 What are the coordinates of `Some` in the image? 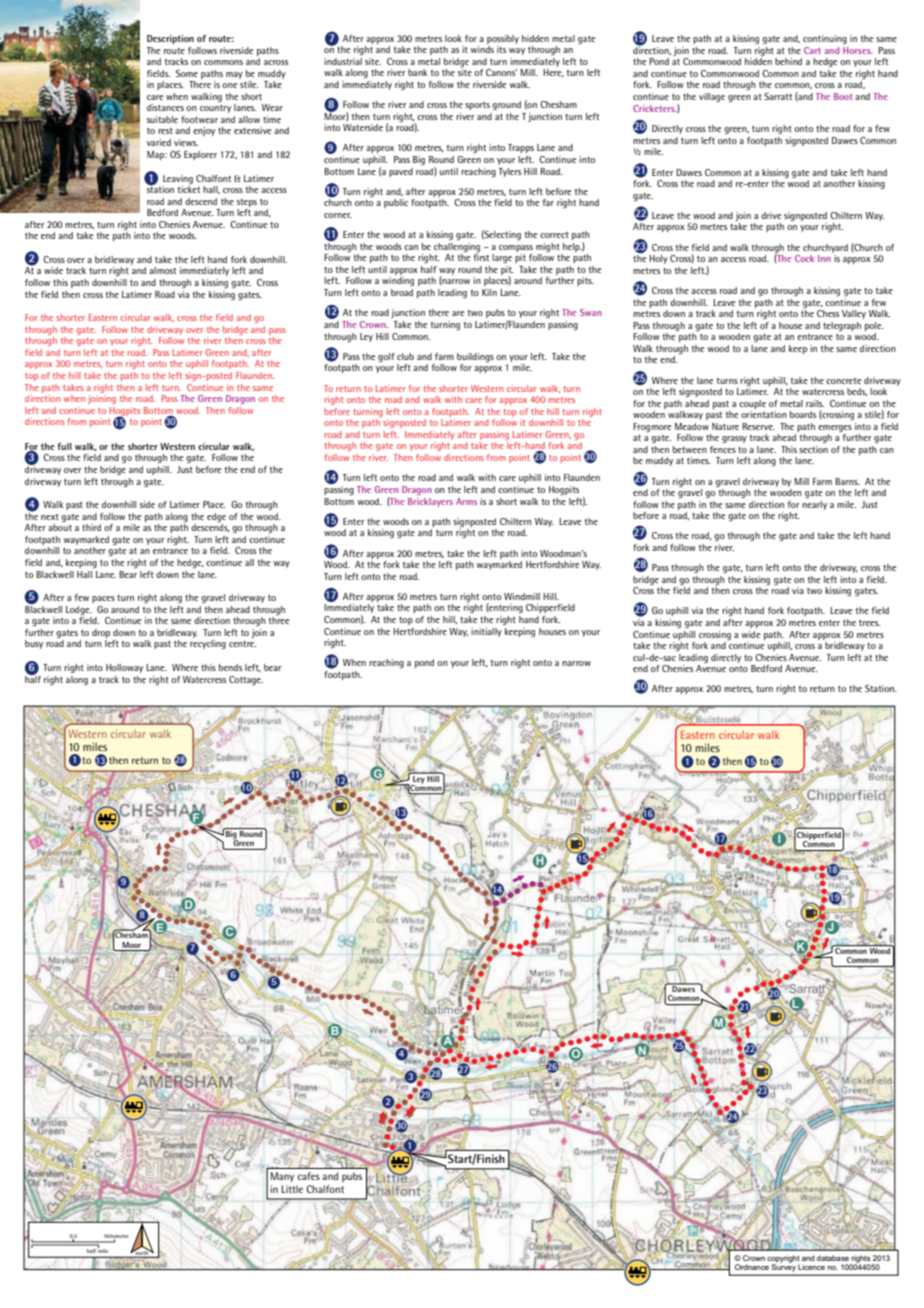 It's located at (187, 73).
